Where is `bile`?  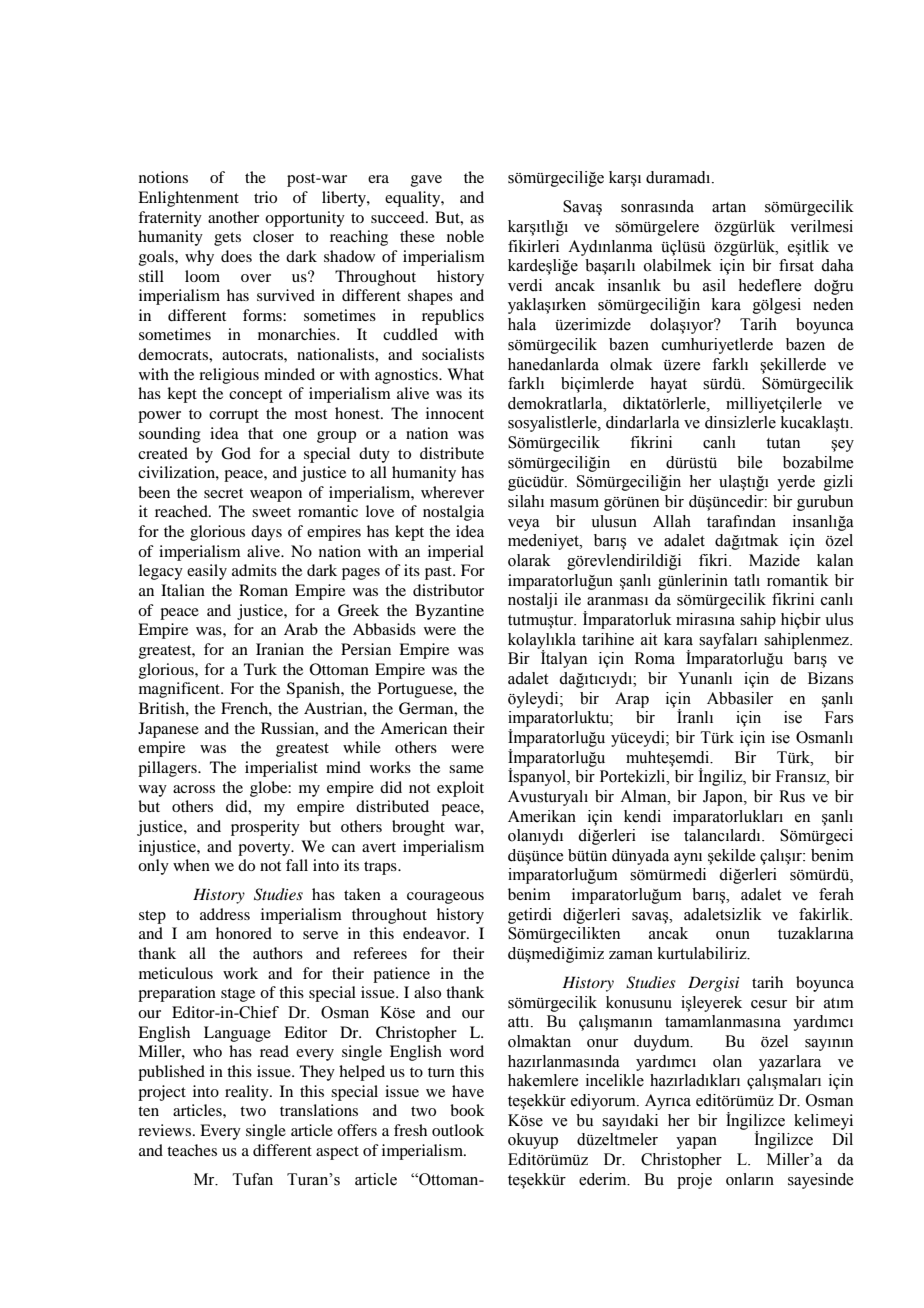 bile is located at coordinates (749, 462).
